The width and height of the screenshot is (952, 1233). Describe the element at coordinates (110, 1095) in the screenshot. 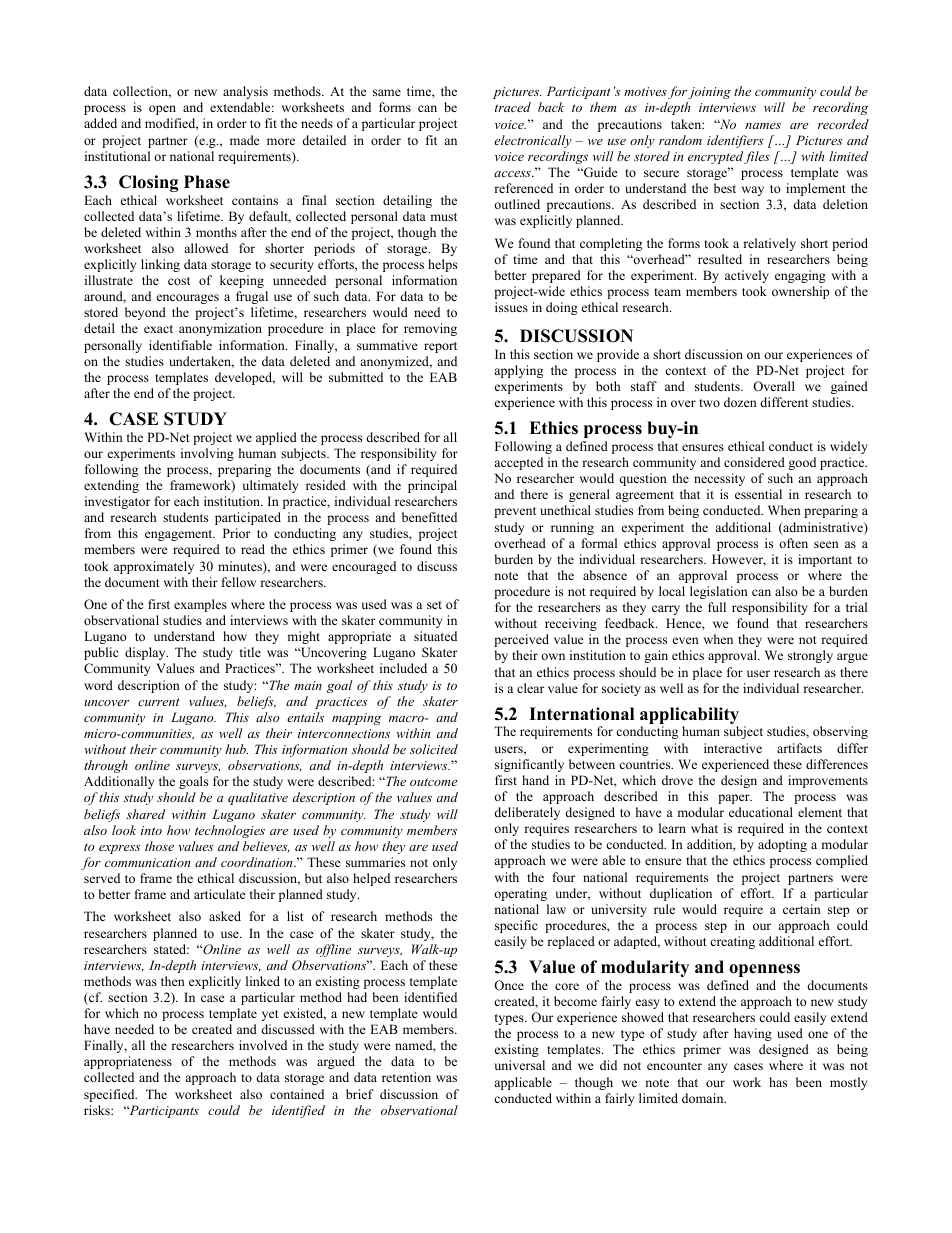

I see `specified` at that location.
